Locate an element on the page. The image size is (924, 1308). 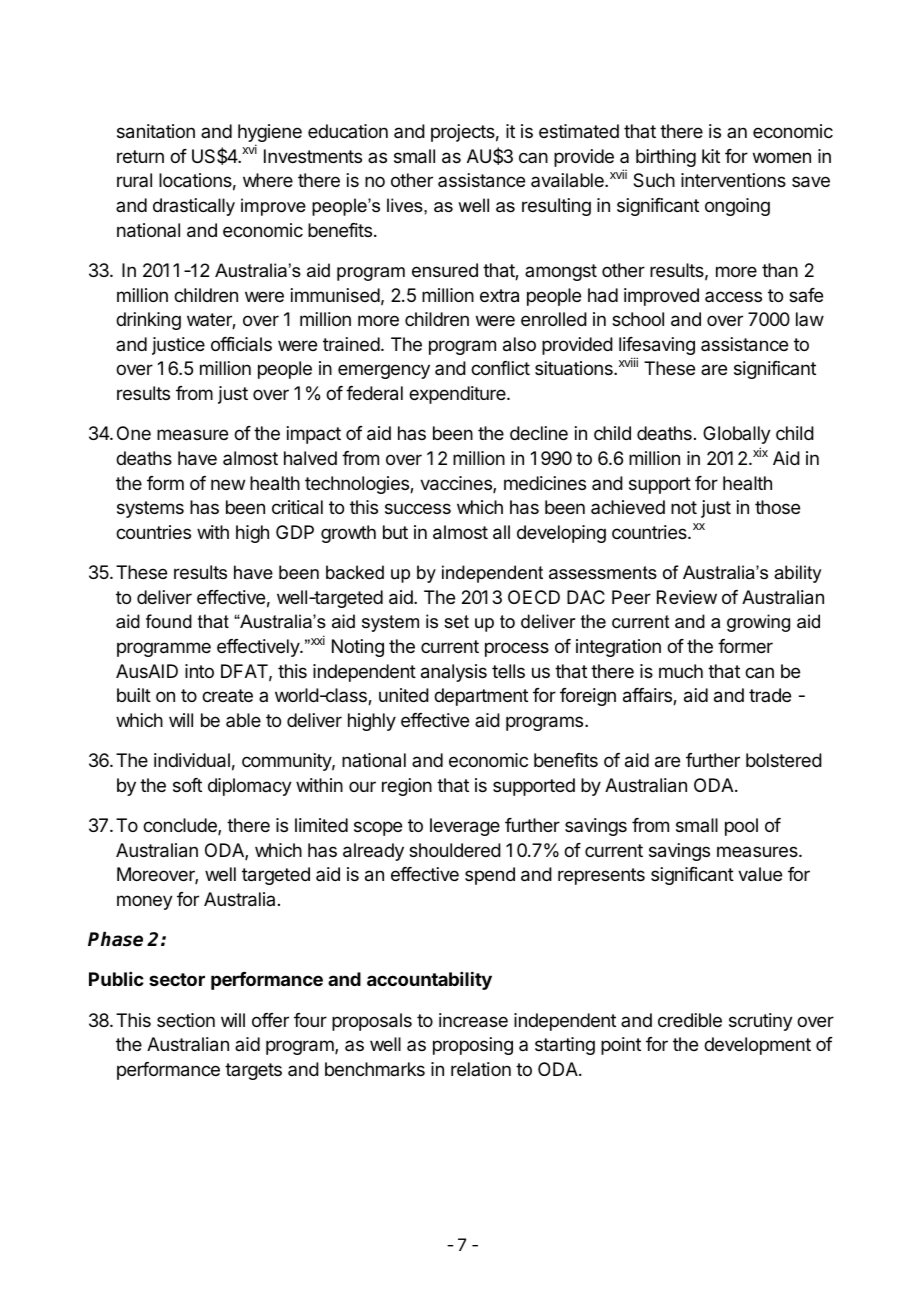
kit is located at coordinates (711, 156).
